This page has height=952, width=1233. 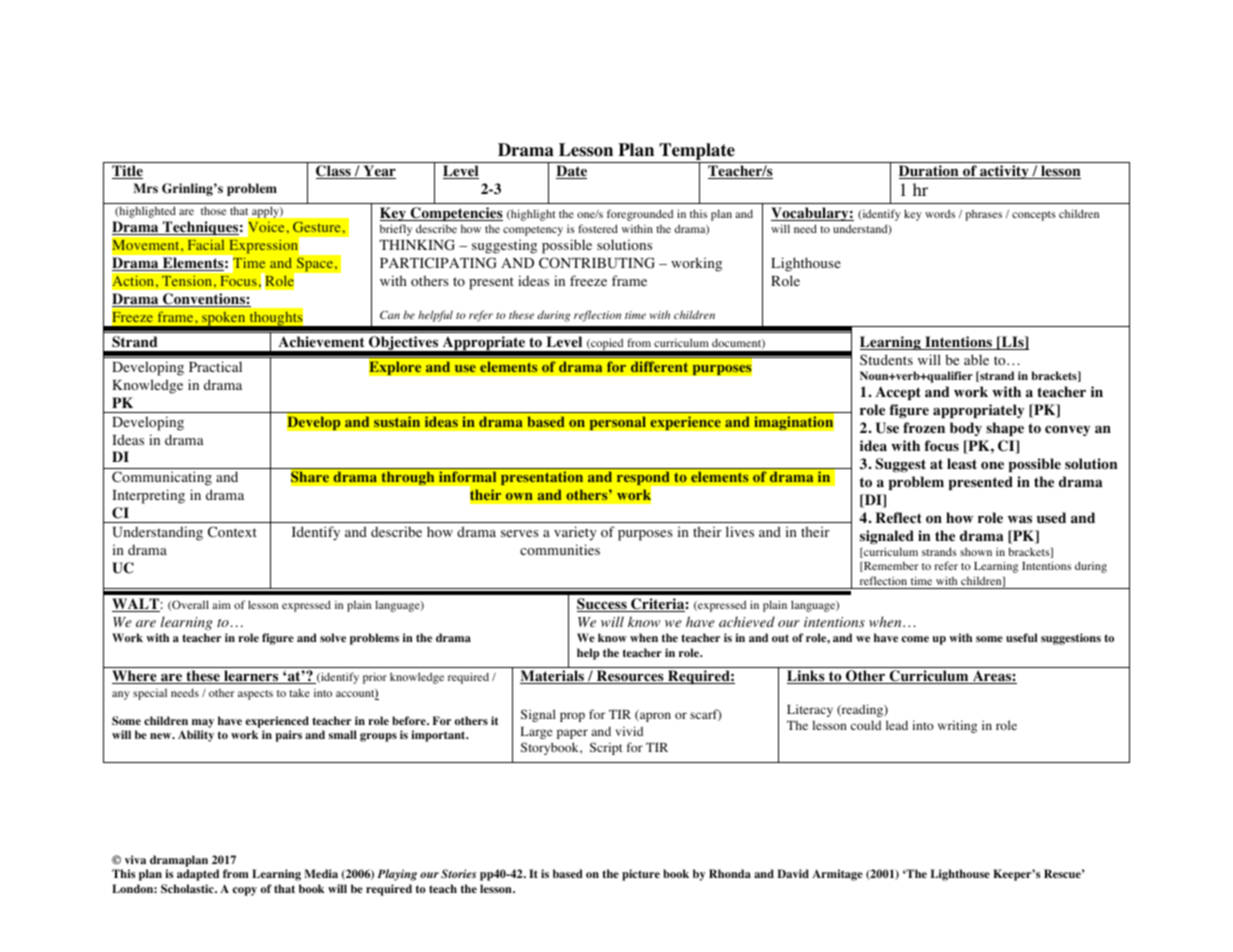 I want to click on adapted, so click(x=198, y=875).
